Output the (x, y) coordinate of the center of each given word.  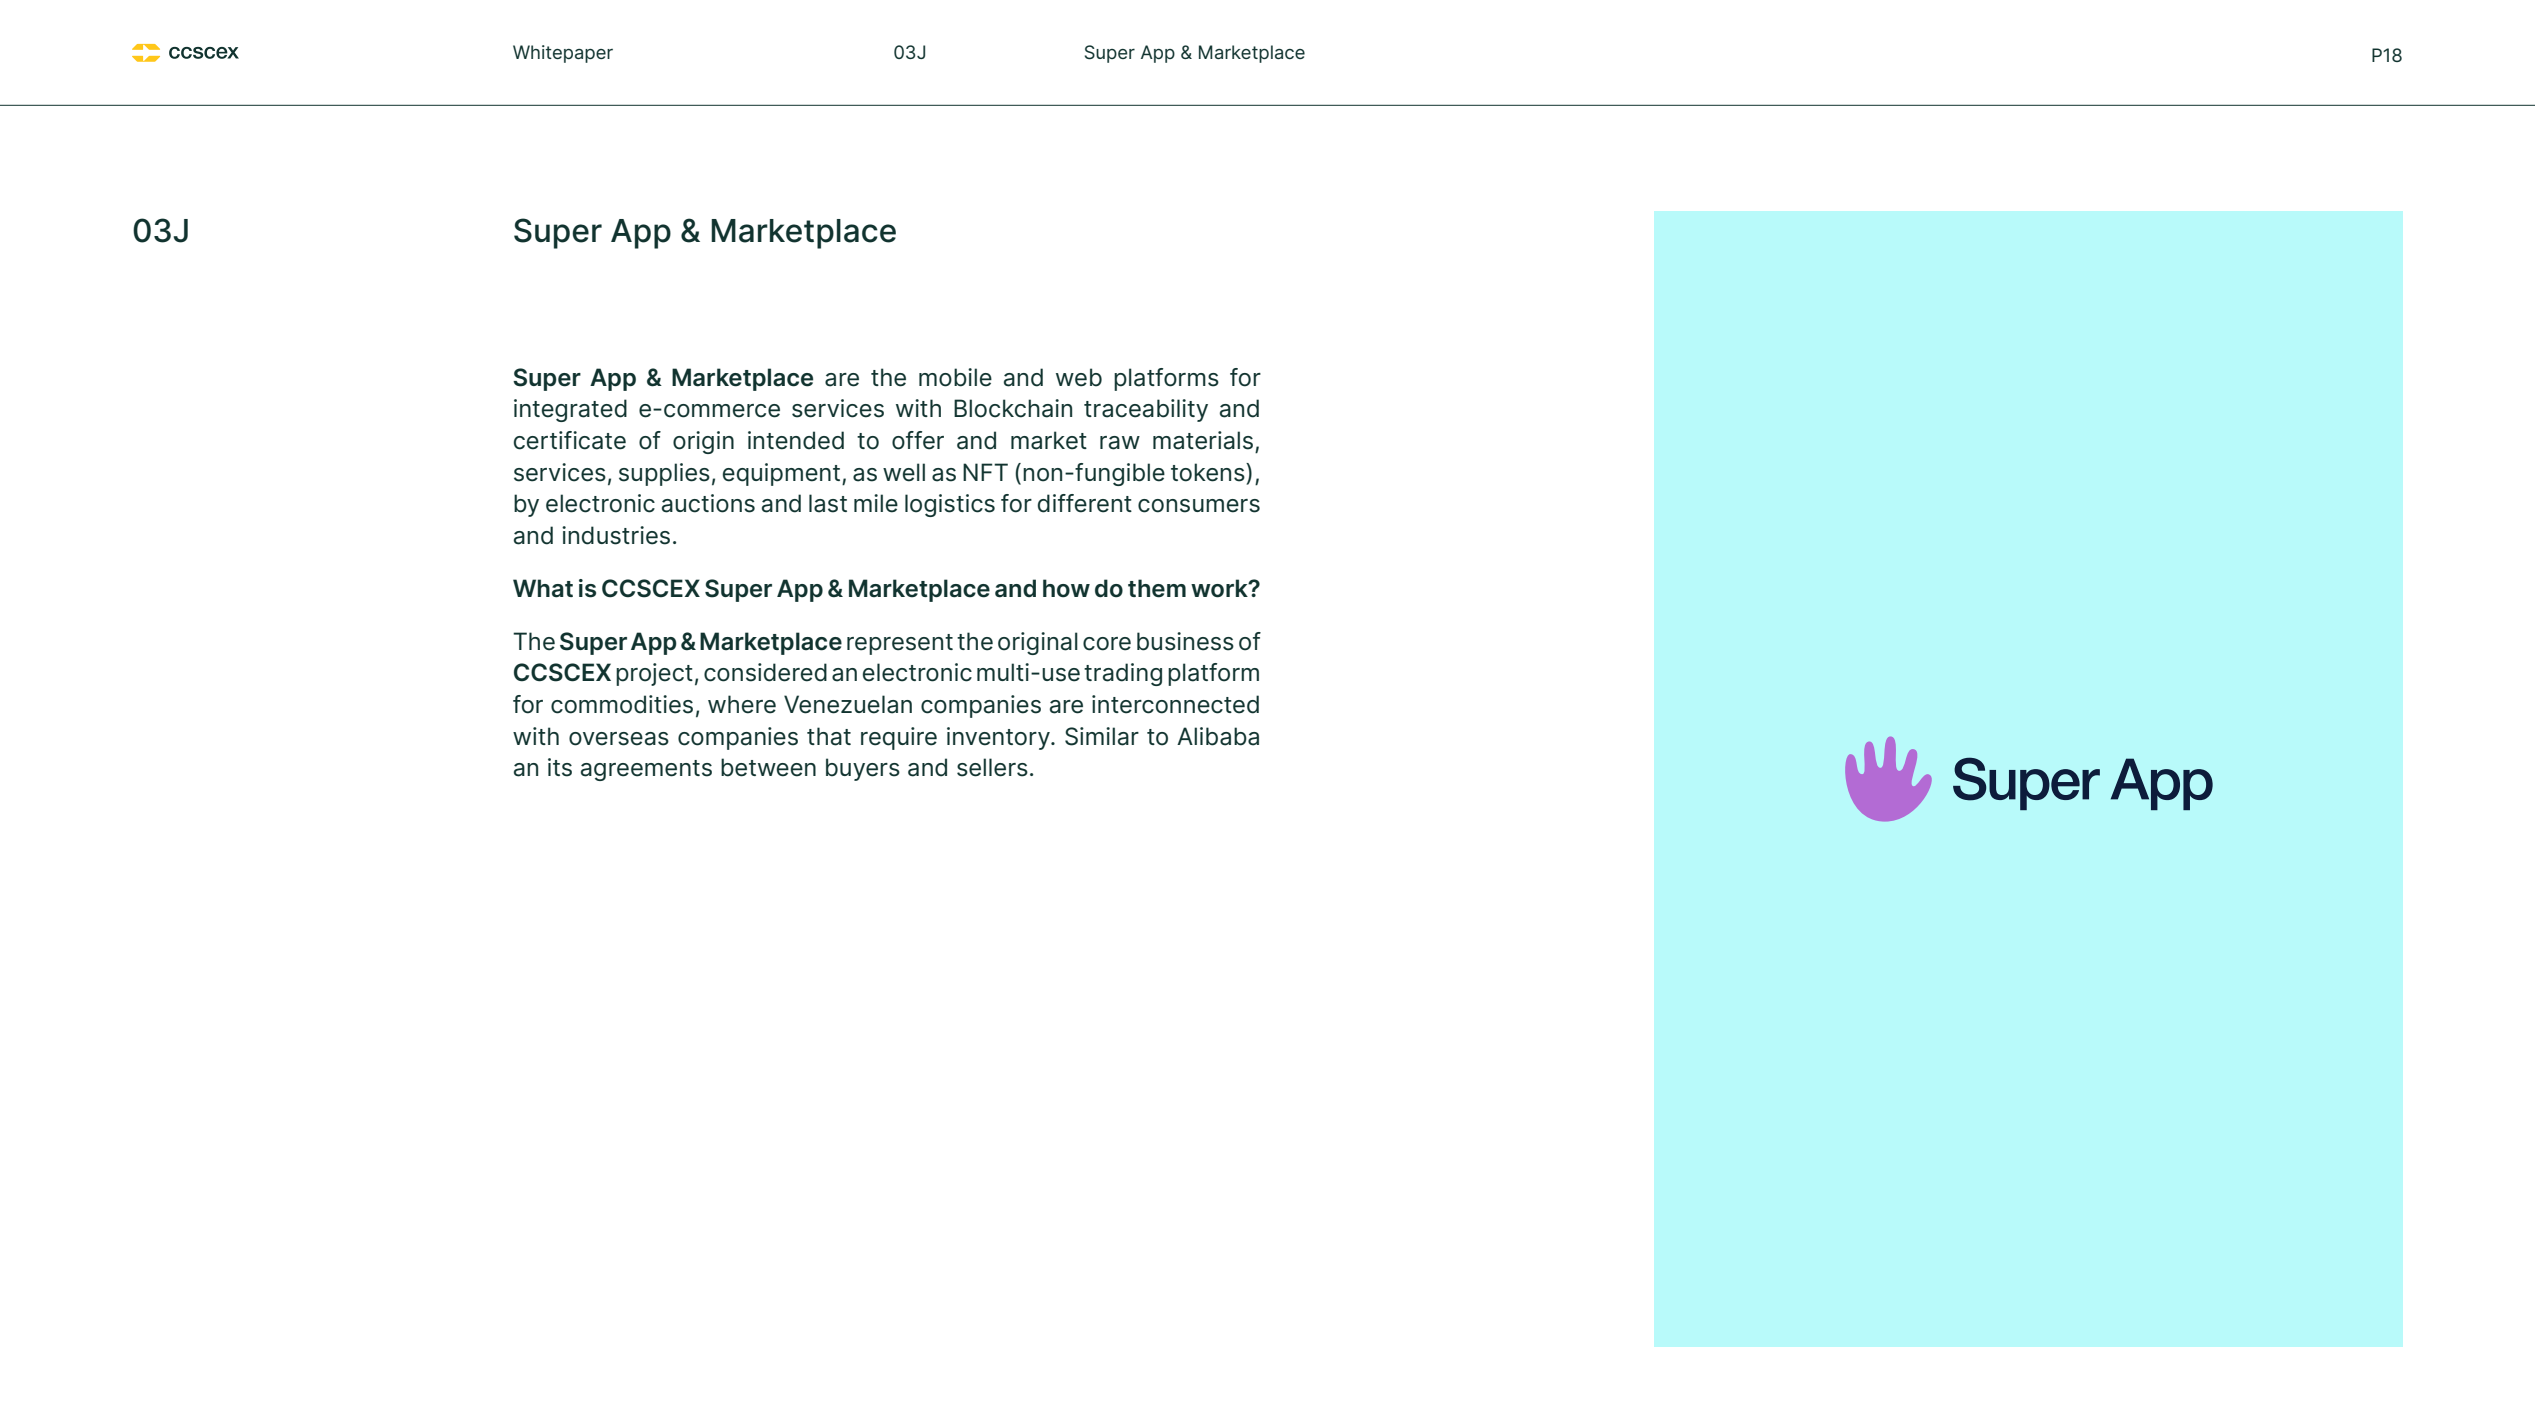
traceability (1146, 410)
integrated (570, 410)
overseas (619, 739)
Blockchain (1013, 408)
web (1079, 377)
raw (1120, 443)
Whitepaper (563, 54)
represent (900, 644)
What (543, 588)
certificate (570, 440)
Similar (1102, 736)
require (899, 738)
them (1157, 588)
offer (918, 440)
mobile (955, 377)
